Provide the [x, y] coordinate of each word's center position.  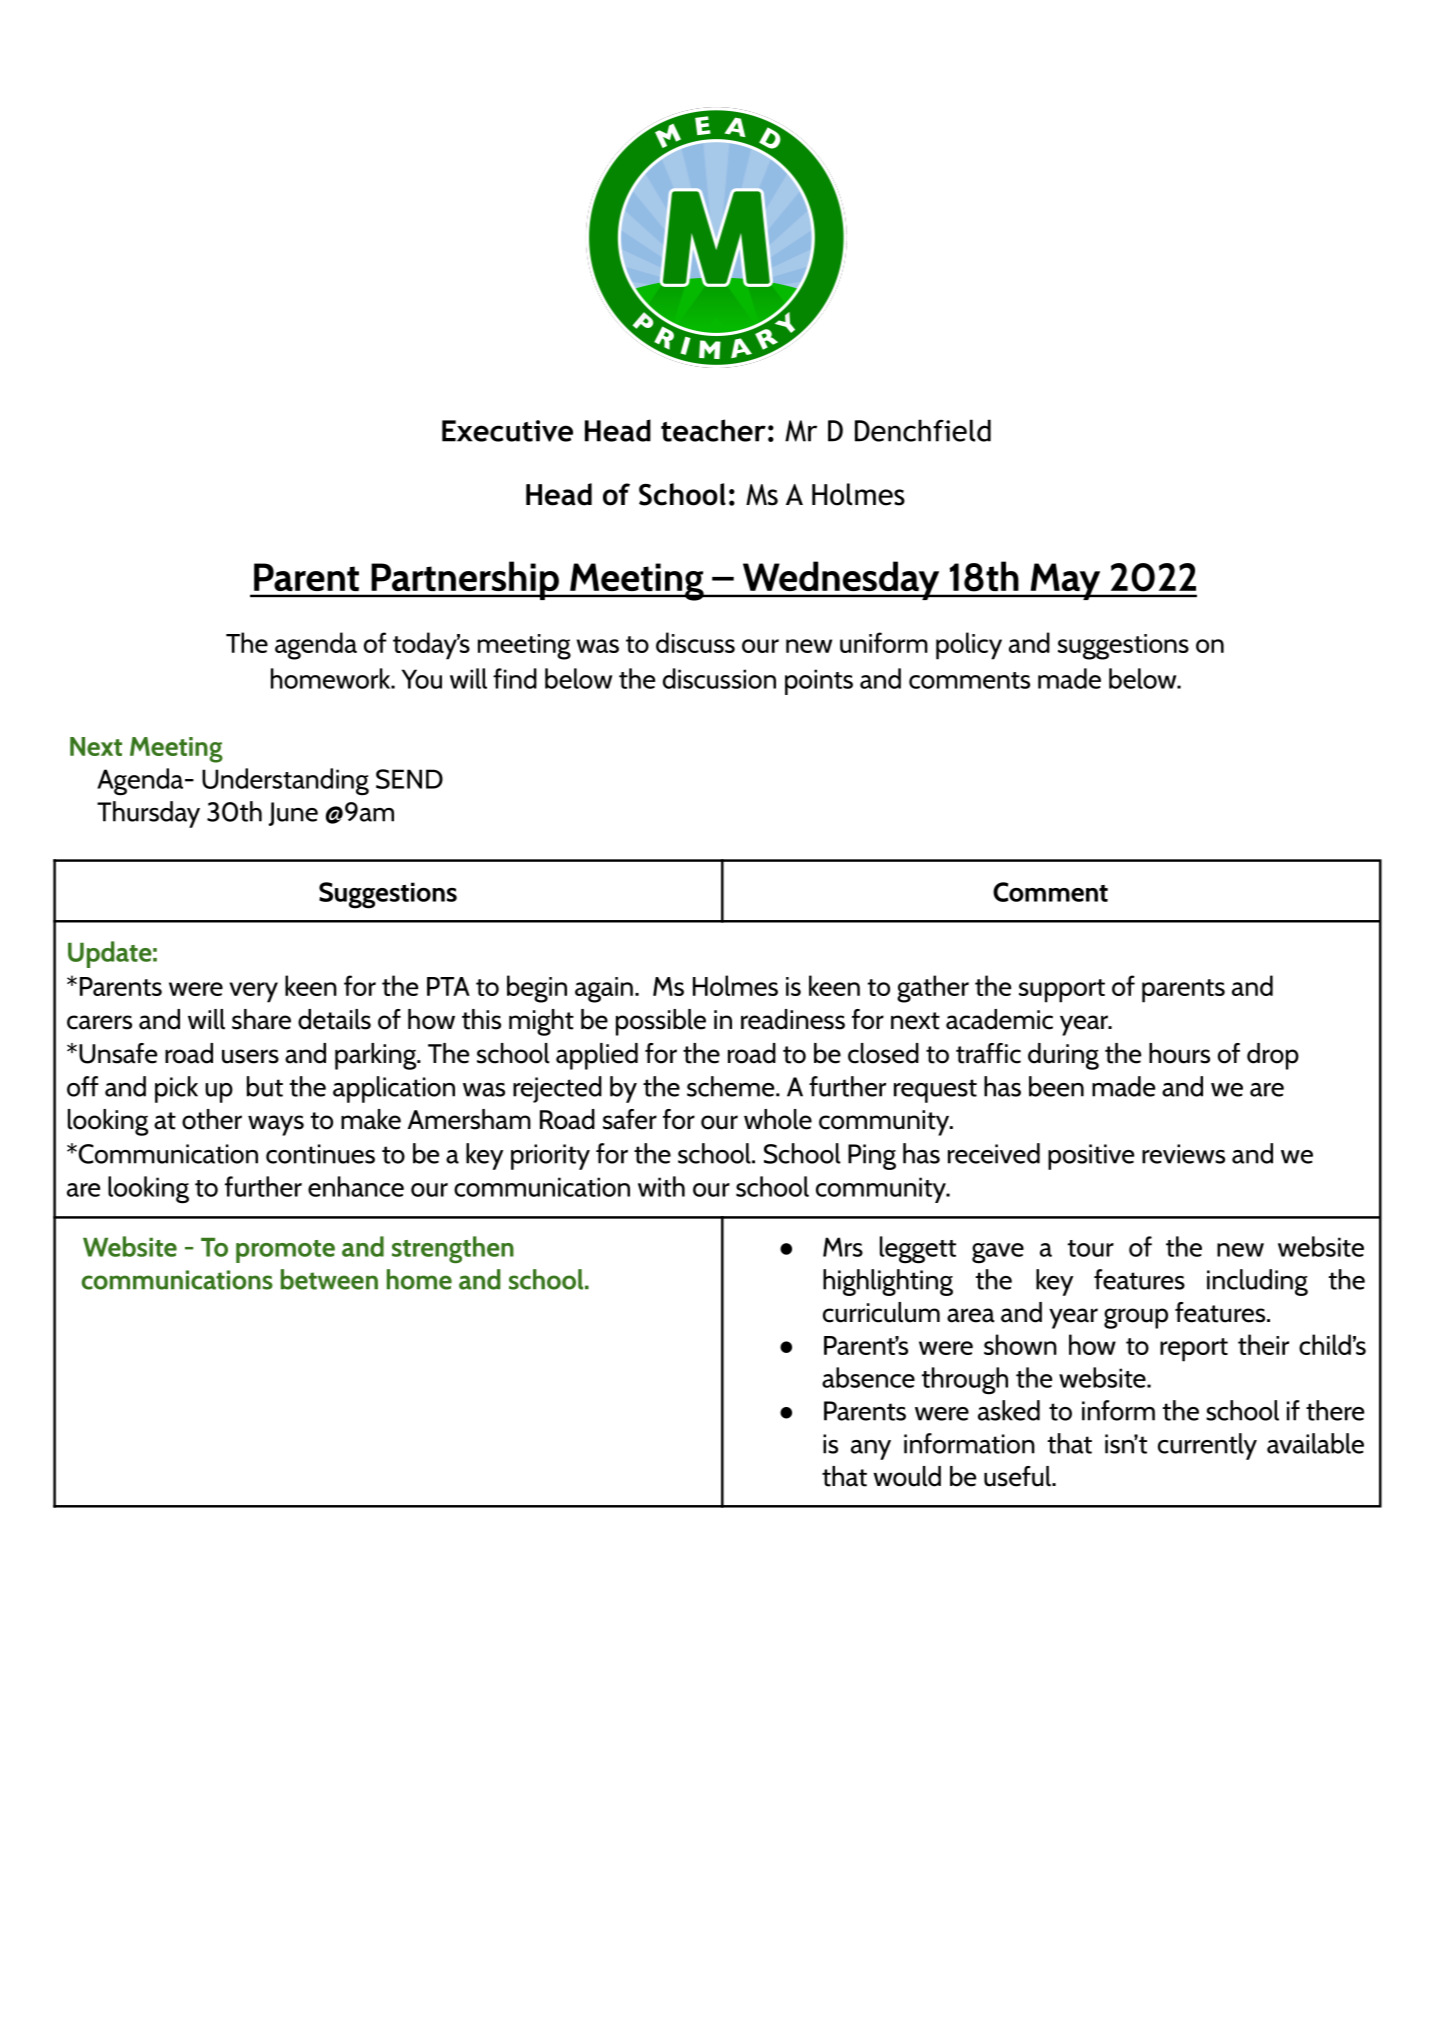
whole [778, 1119]
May [1065, 581]
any [871, 1450]
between [329, 1279]
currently [1207, 1446]
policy [969, 646]
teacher [713, 430]
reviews [1183, 1154]
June [293, 814]
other [212, 1119]
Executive [507, 431]
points [819, 682]
